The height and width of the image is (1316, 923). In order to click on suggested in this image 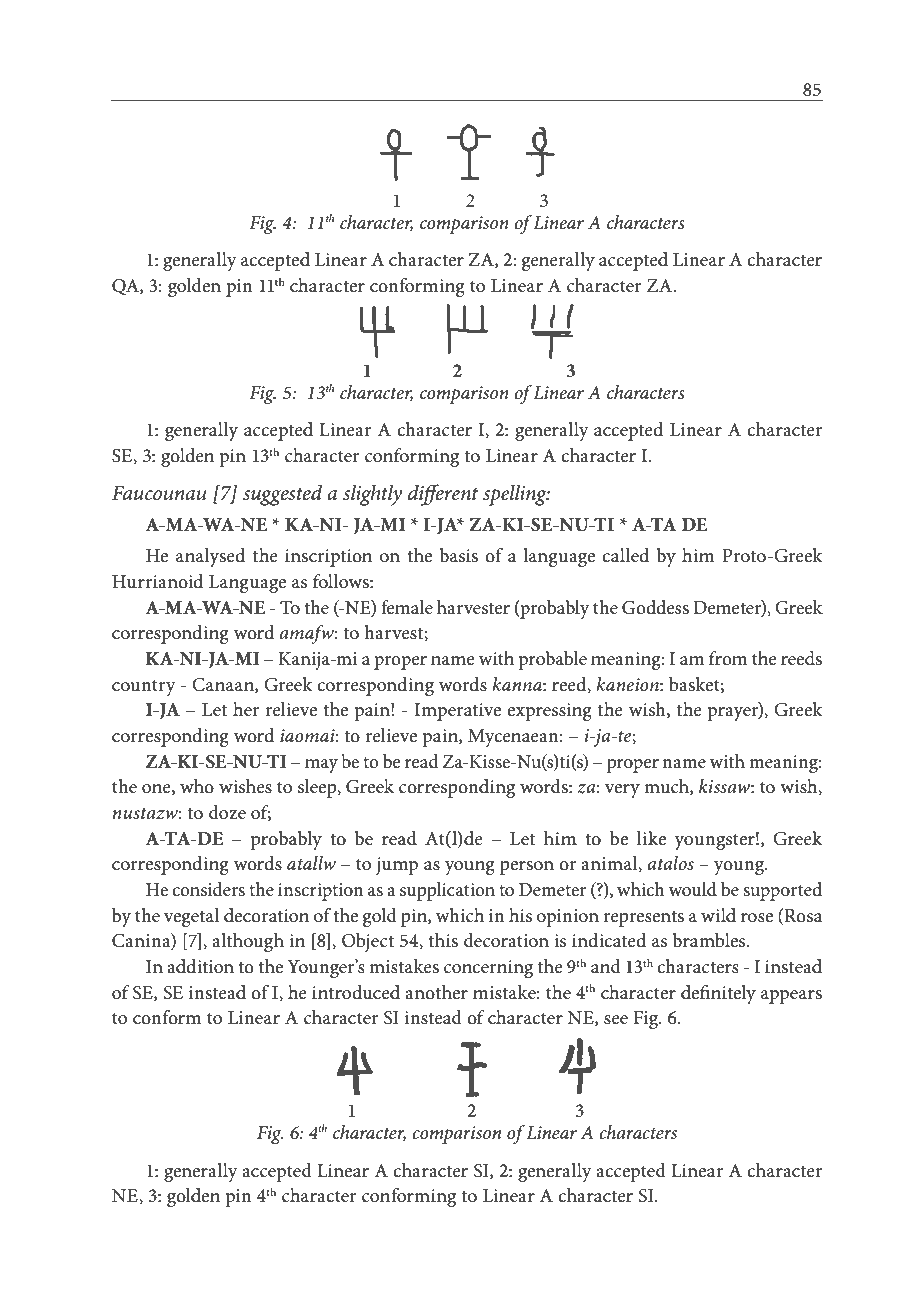, I will do `click(282, 495)`.
